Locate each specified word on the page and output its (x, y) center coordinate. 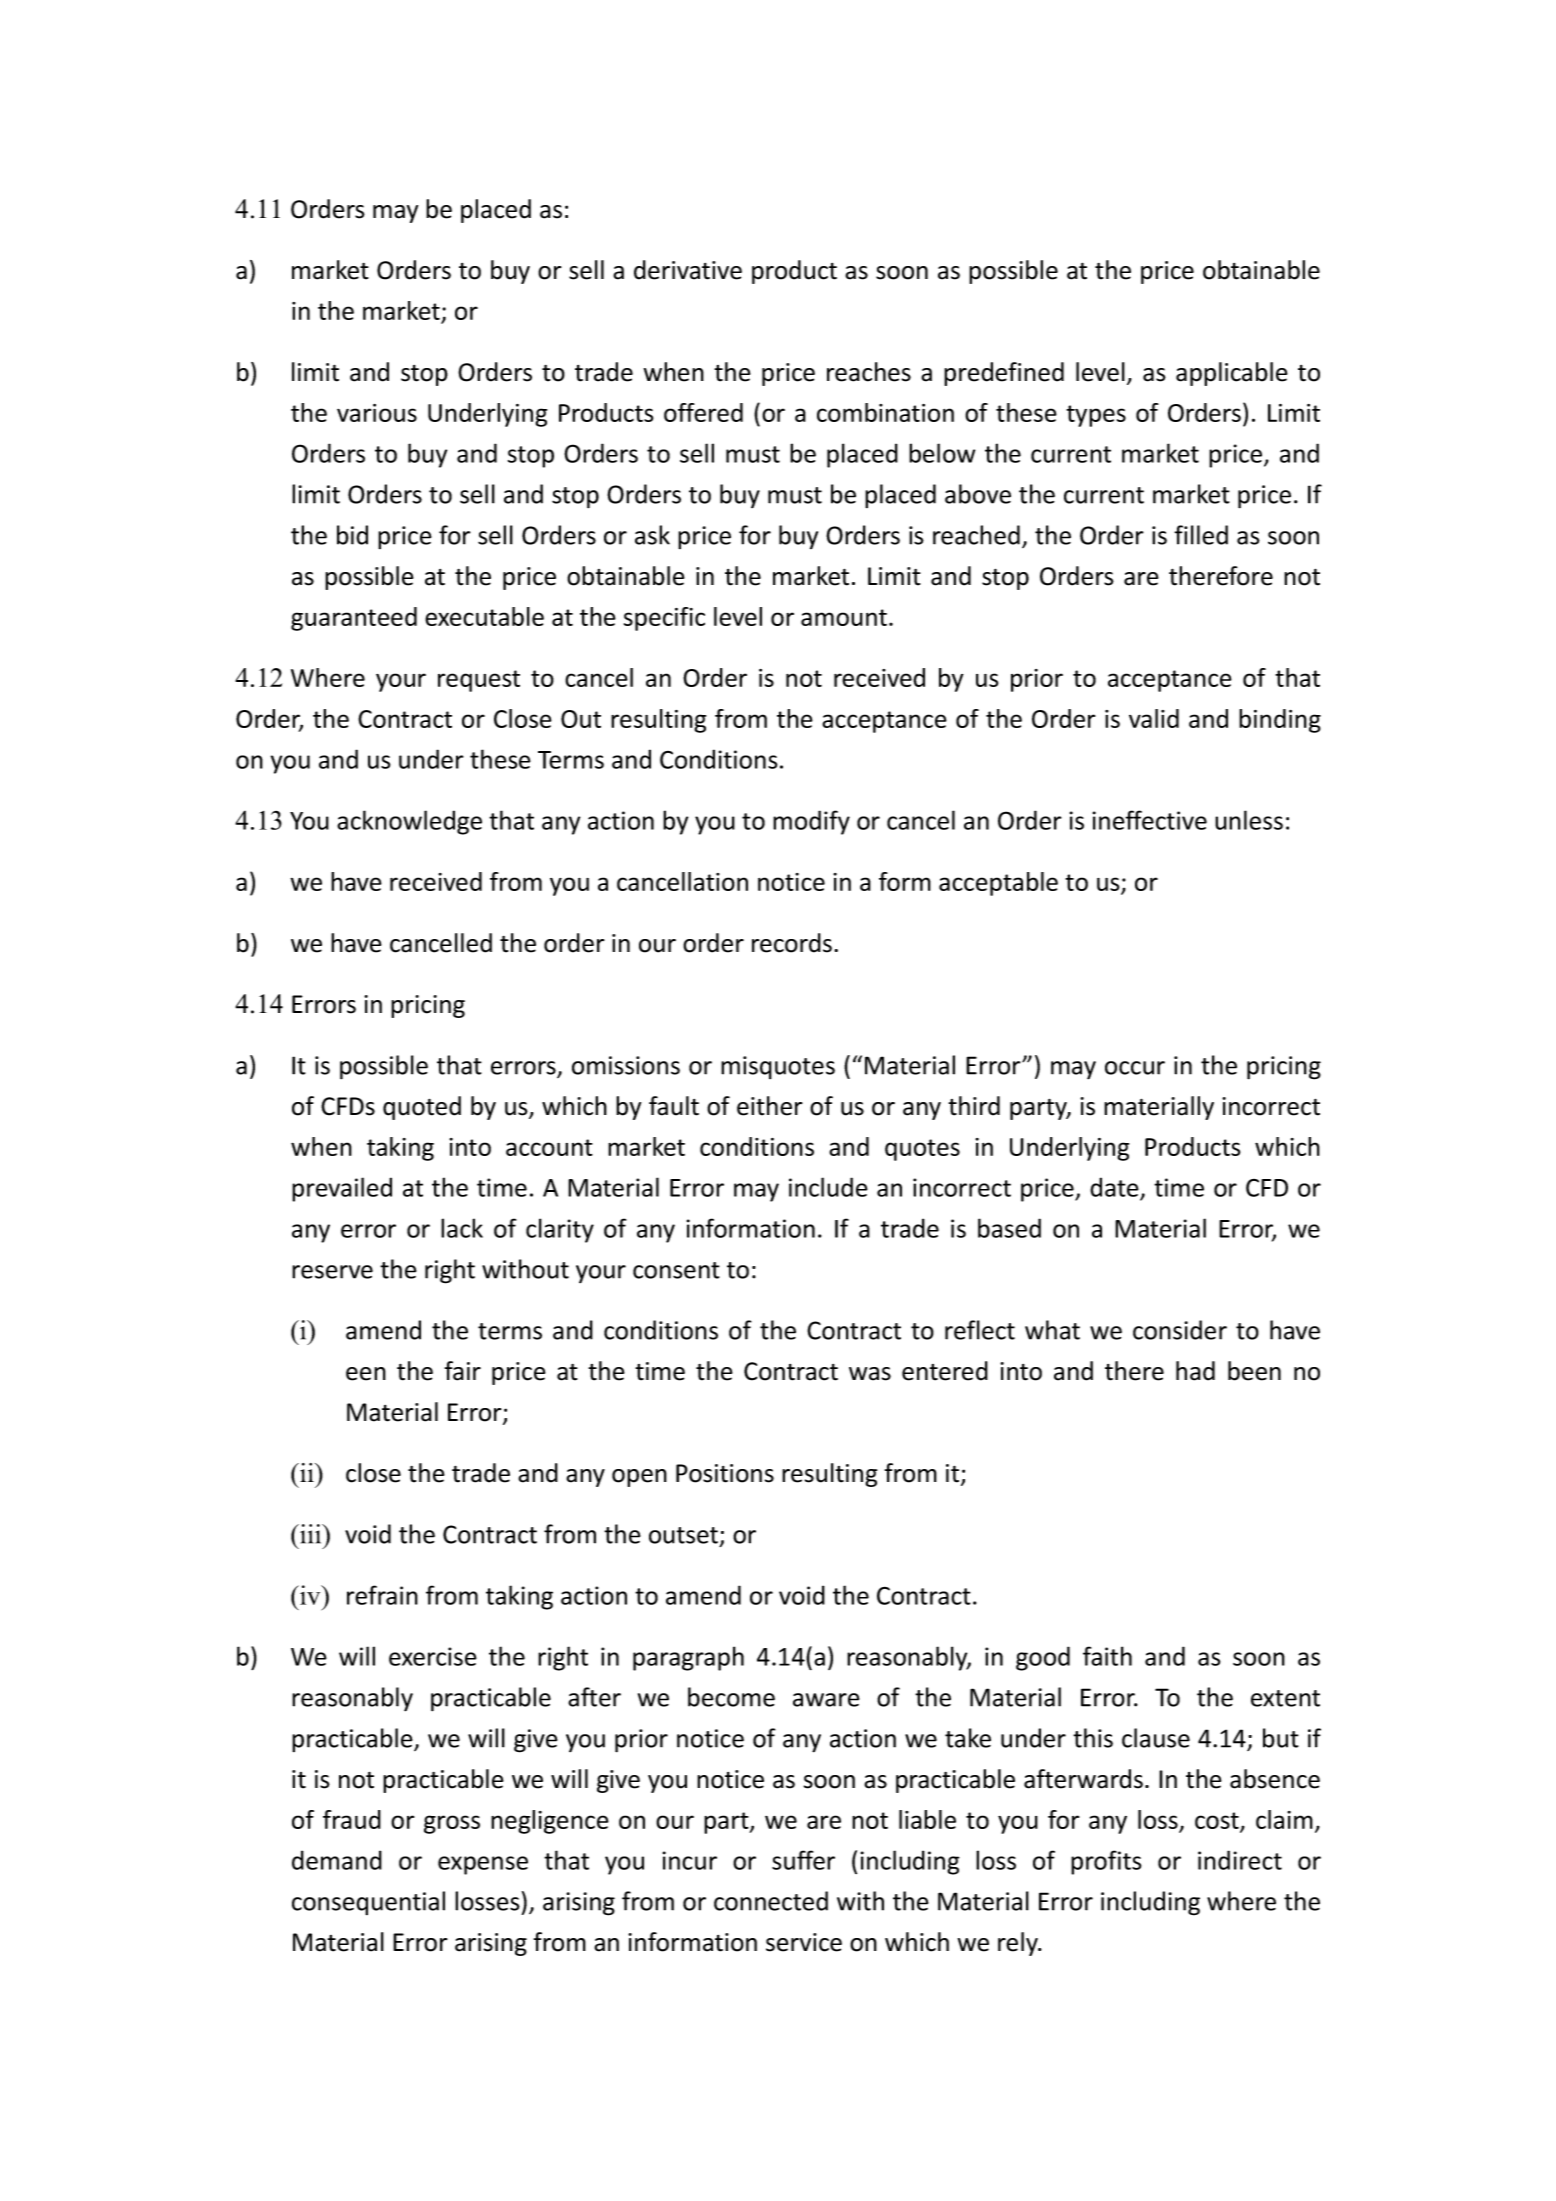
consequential (368, 1903)
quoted (422, 1108)
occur (1135, 1068)
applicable (1232, 374)
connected (771, 1901)
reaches (869, 372)
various (377, 413)
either (770, 1106)
